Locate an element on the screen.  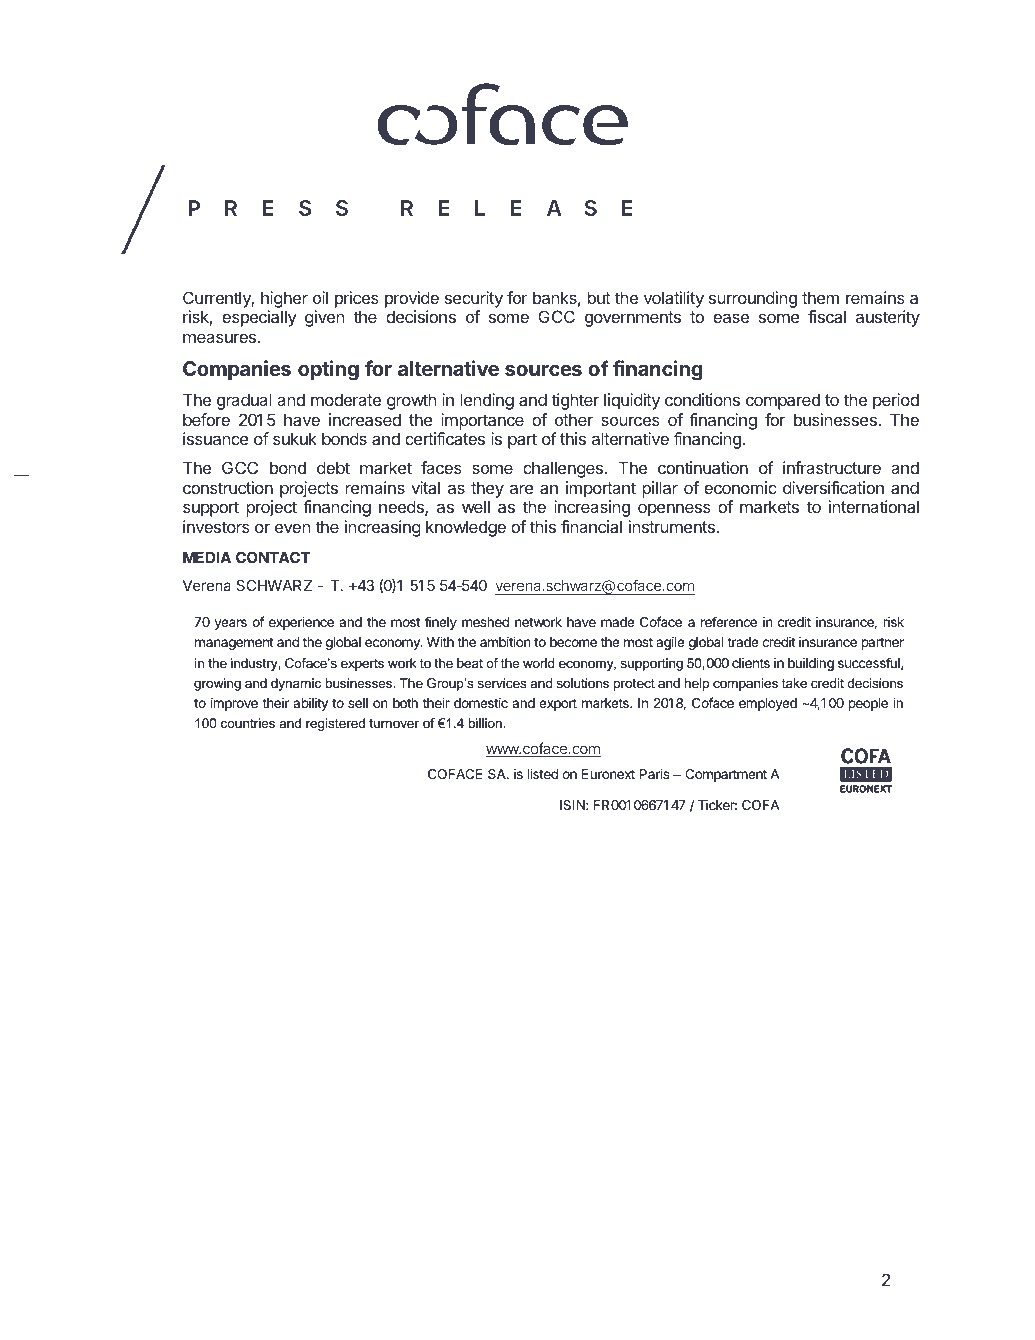
financial is located at coordinates (591, 526).
